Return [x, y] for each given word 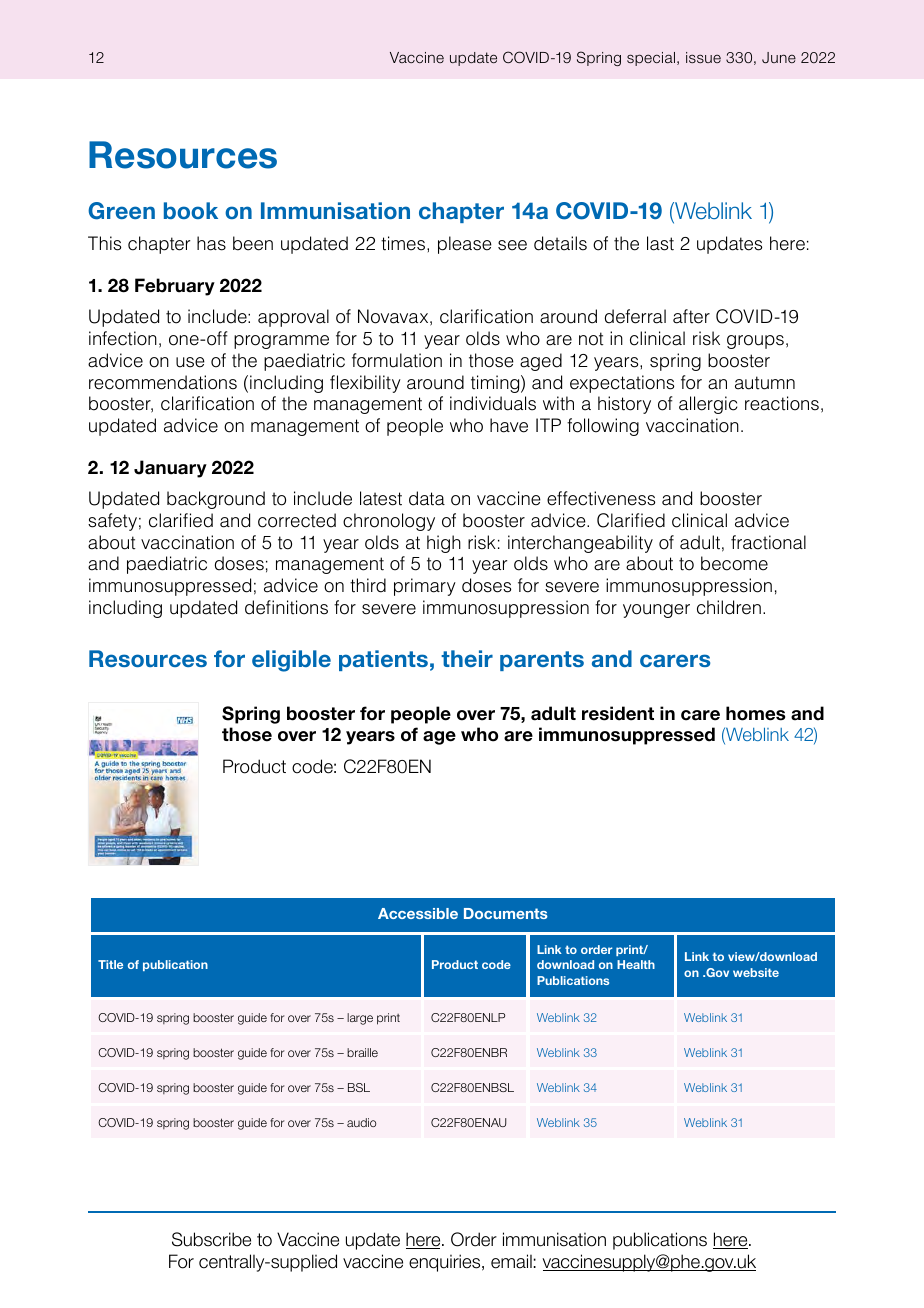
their [467, 658]
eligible [291, 661]
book [191, 210]
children [729, 607]
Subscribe [211, 1239]
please [465, 245]
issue [703, 57]
